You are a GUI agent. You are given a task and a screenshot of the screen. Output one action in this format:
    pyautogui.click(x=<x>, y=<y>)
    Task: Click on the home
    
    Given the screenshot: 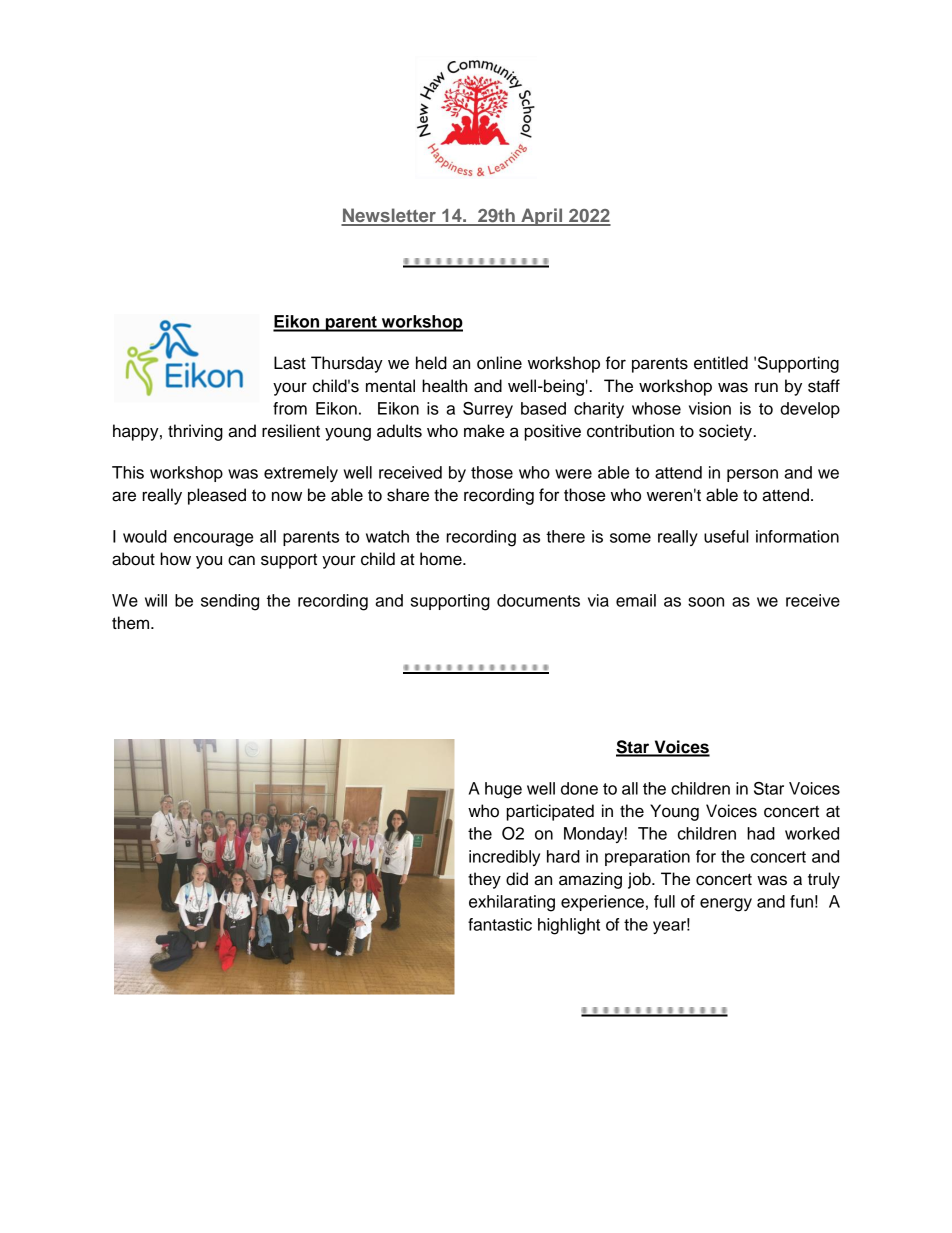 What is the action you would take?
    pyautogui.click(x=442, y=559)
